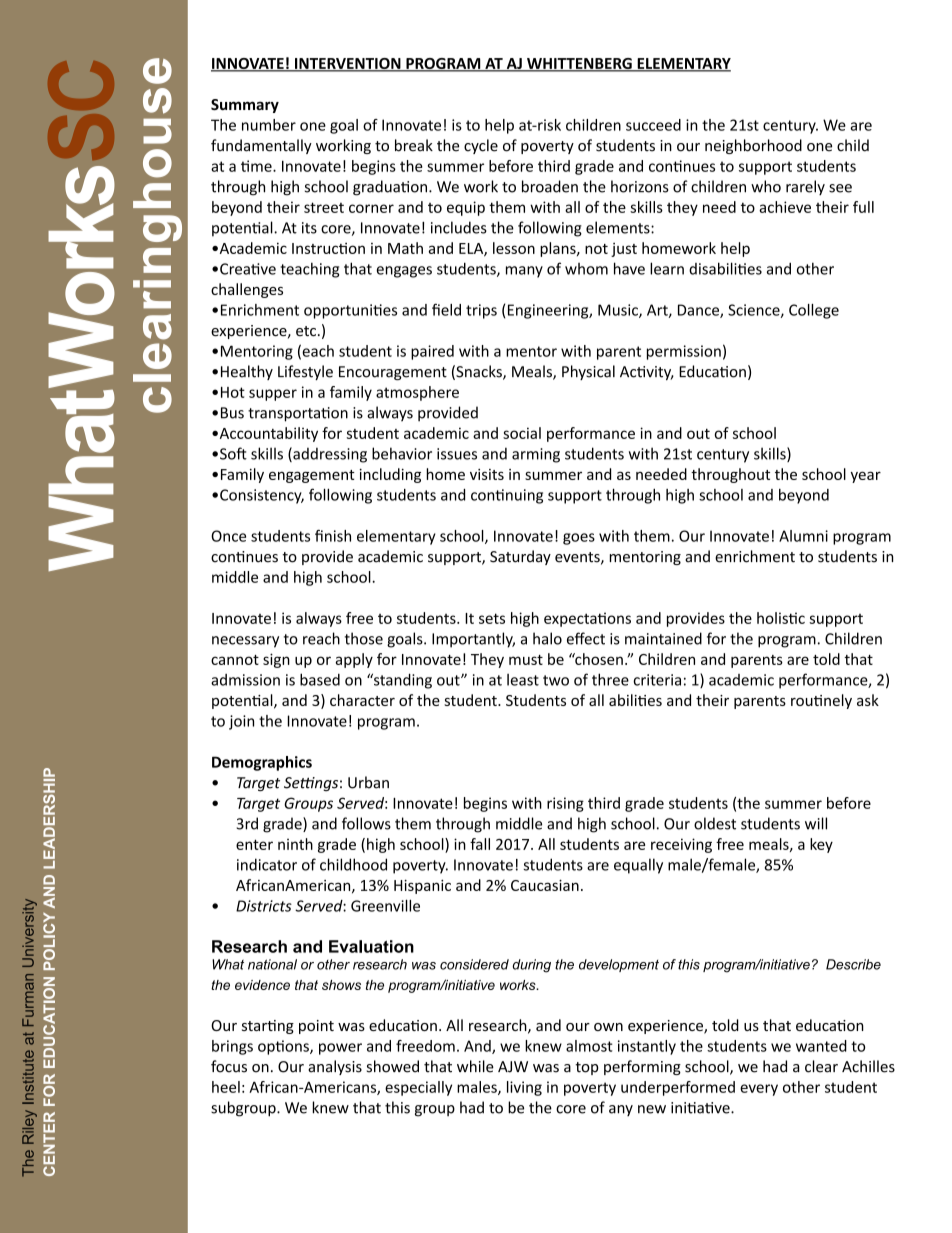  I want to click on options, so click(284, 1047).
